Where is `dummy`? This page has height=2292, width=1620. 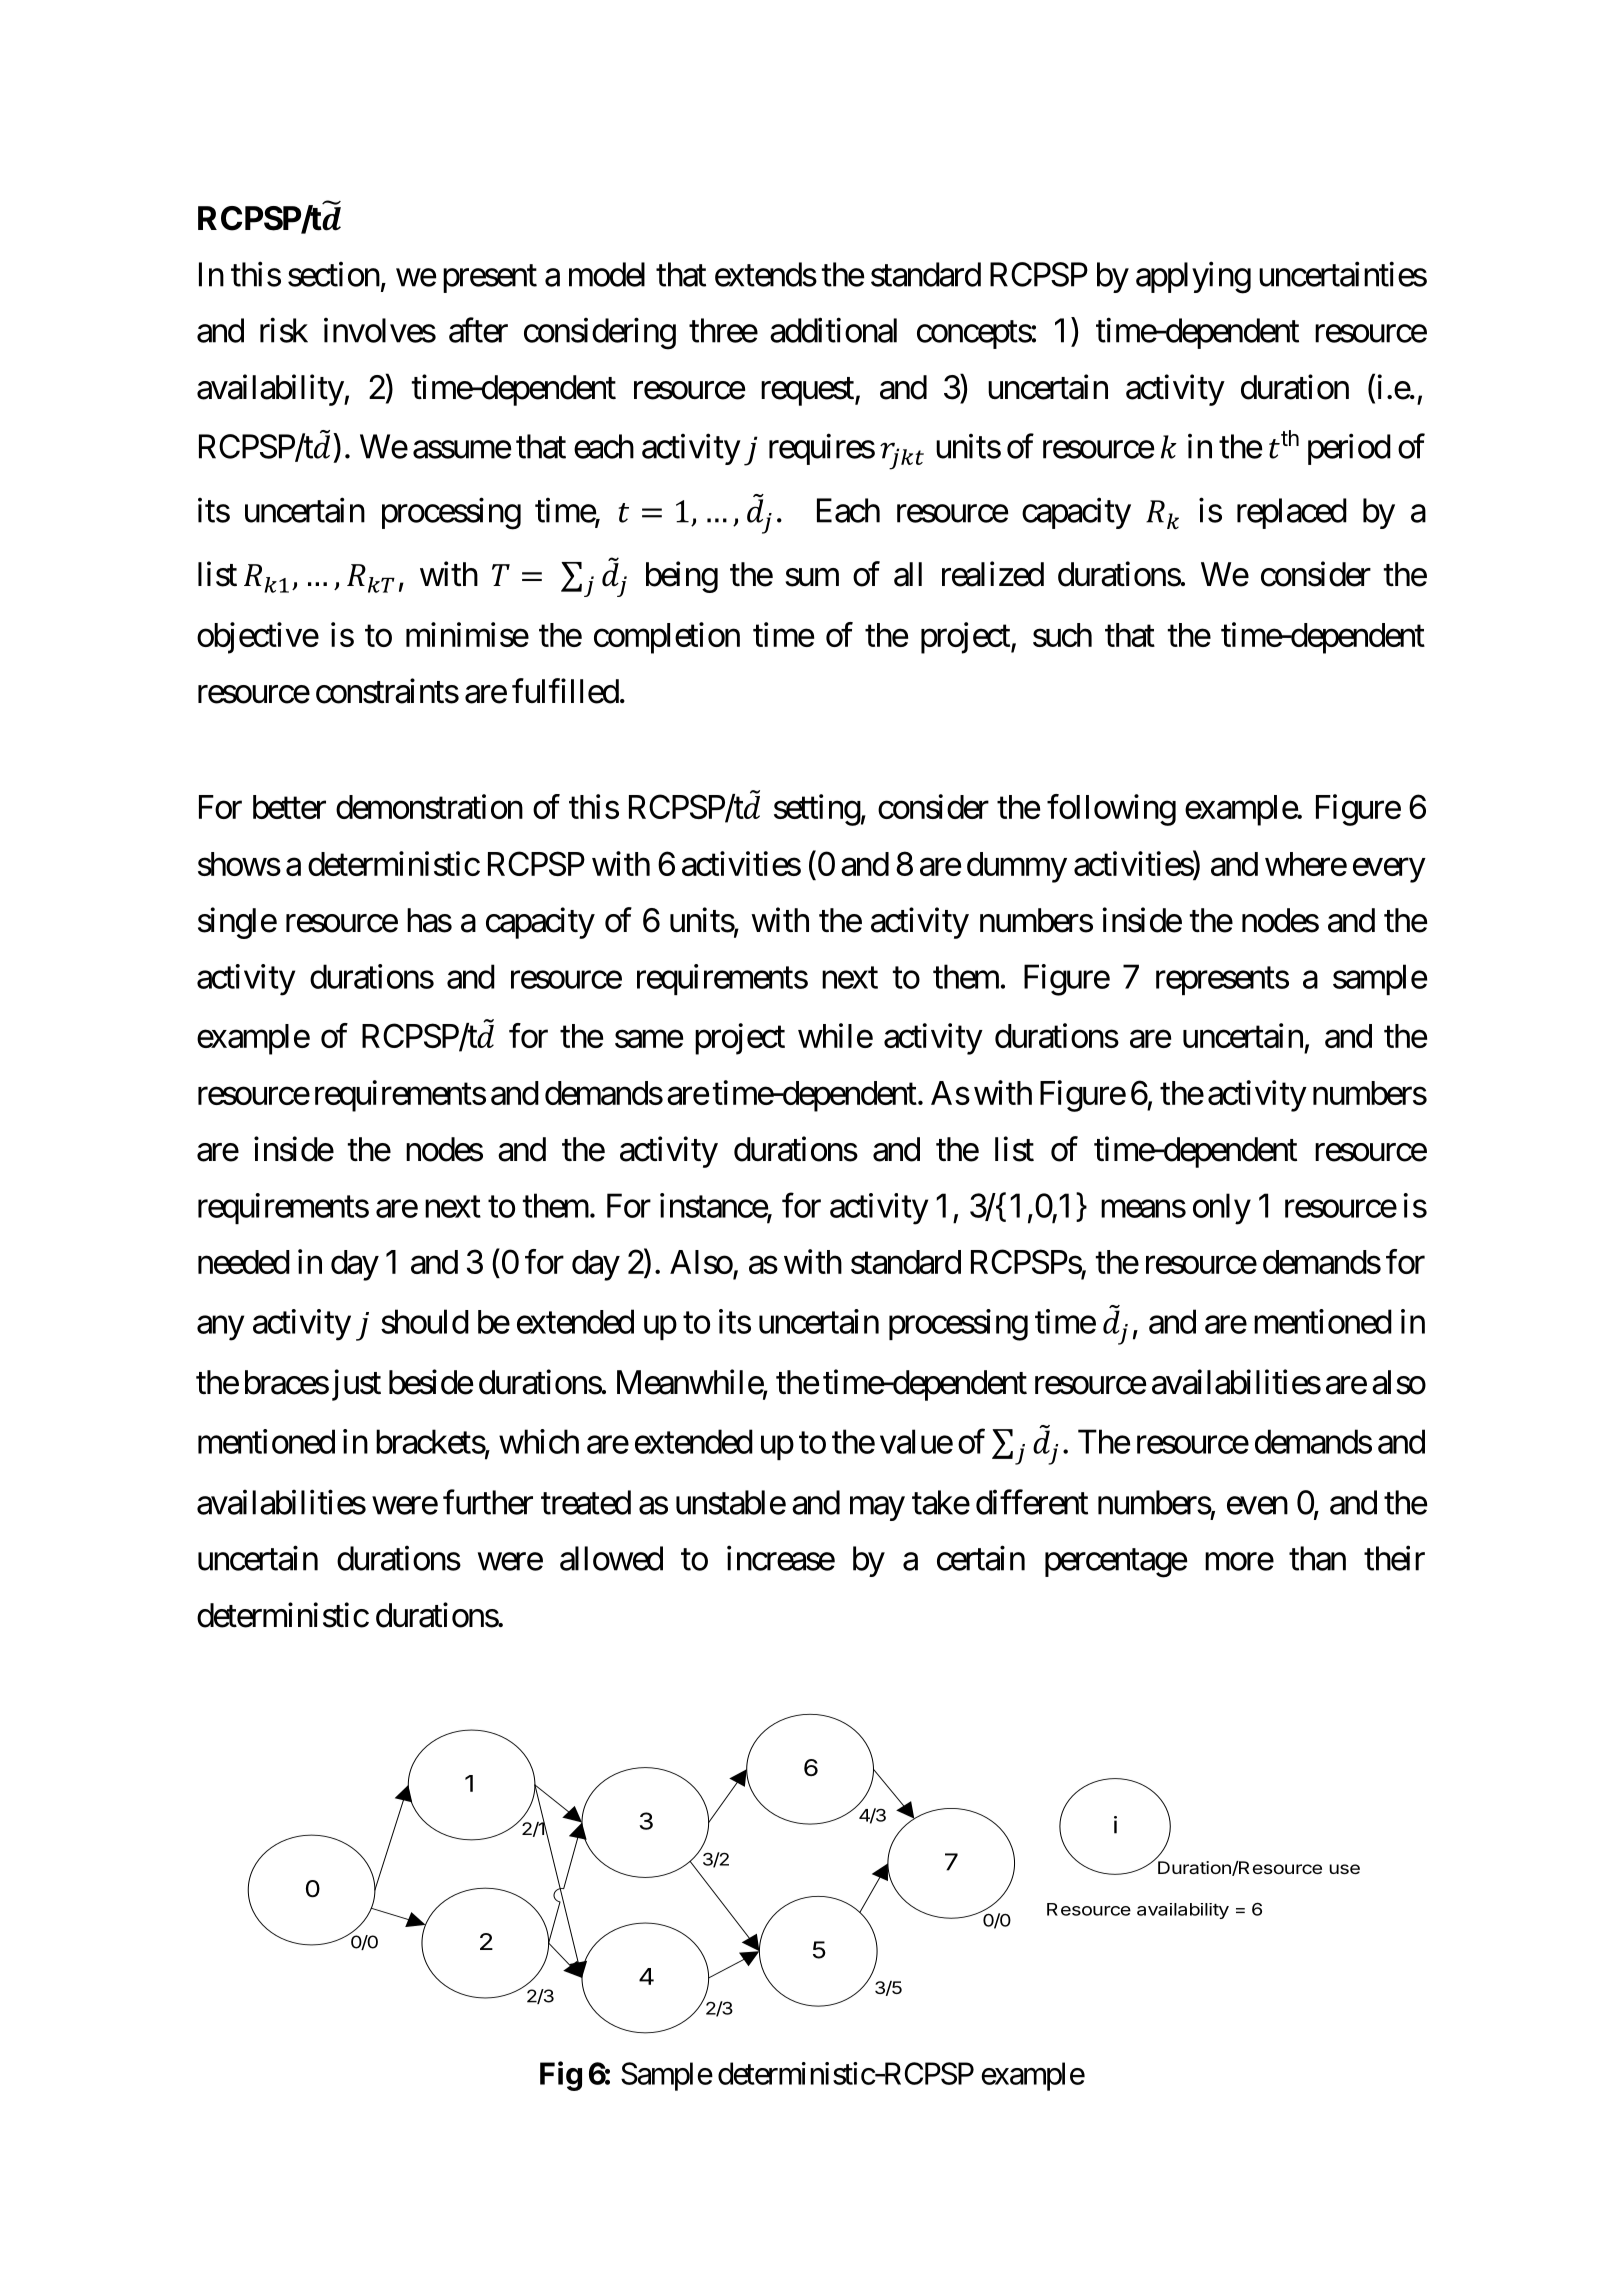 dummy is located at coordinates (1017, 867).
